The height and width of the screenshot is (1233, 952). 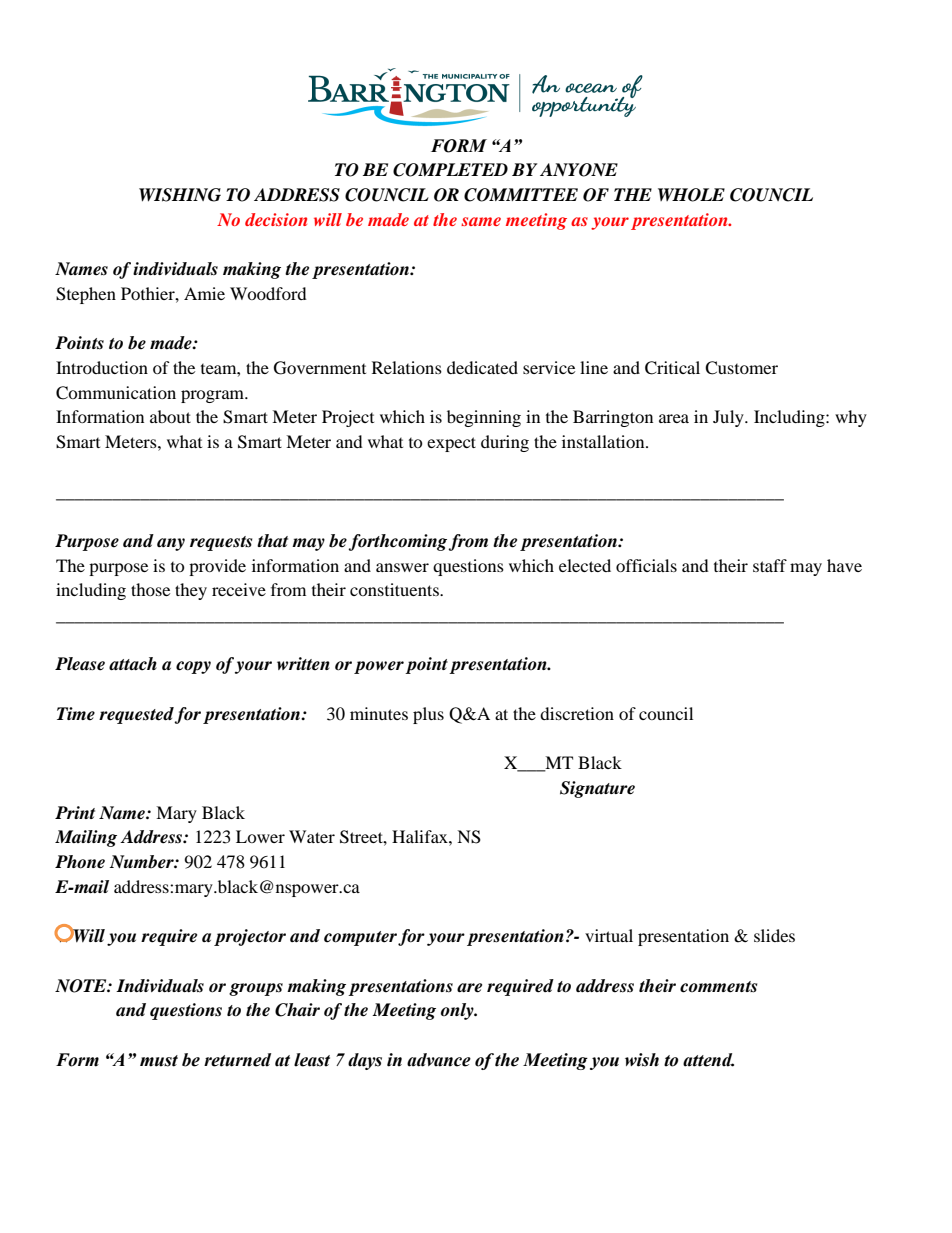 I want to click on same, so click(x=481, y=221).
